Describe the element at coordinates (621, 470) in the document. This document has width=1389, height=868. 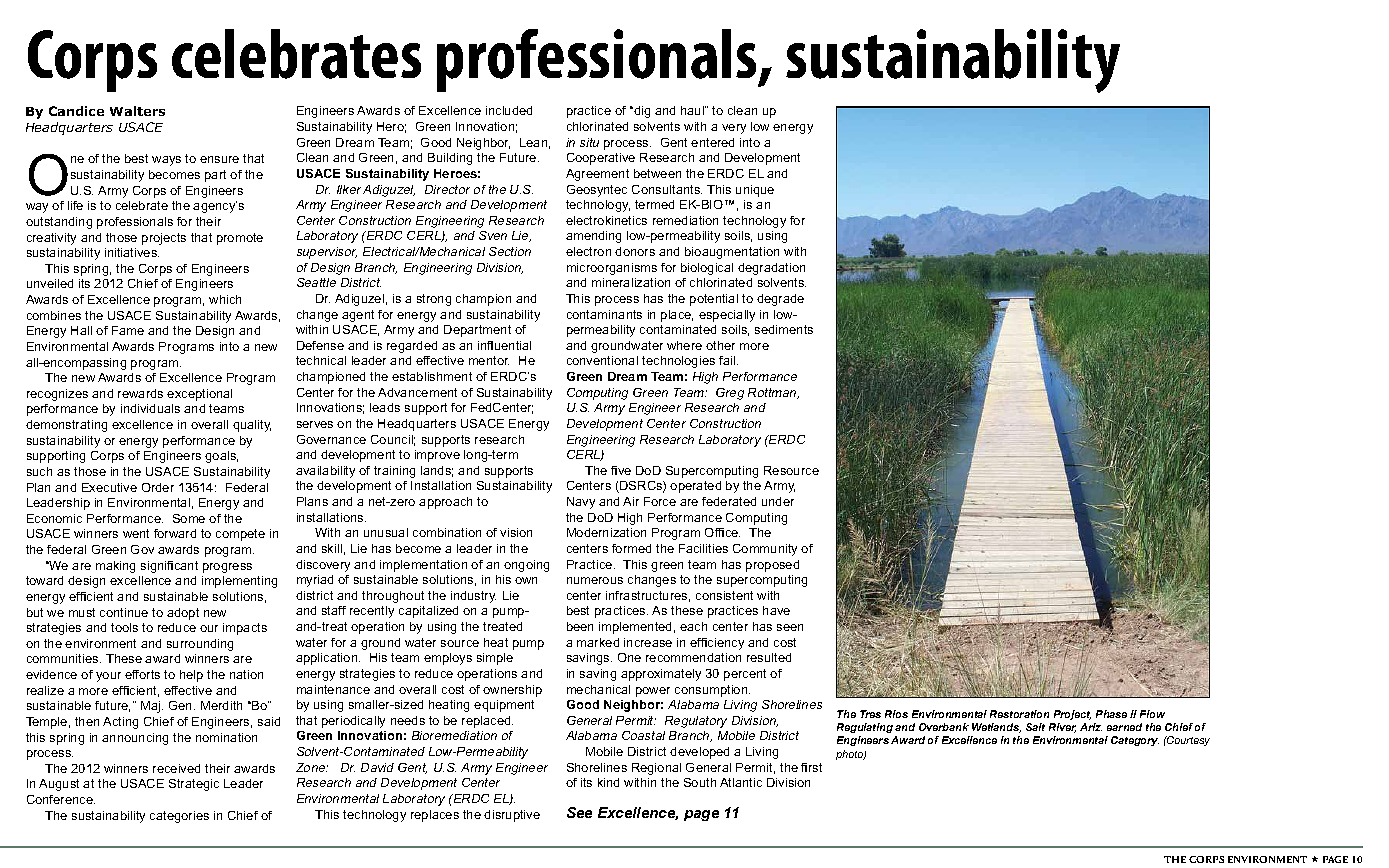
I see `five` at that location.
